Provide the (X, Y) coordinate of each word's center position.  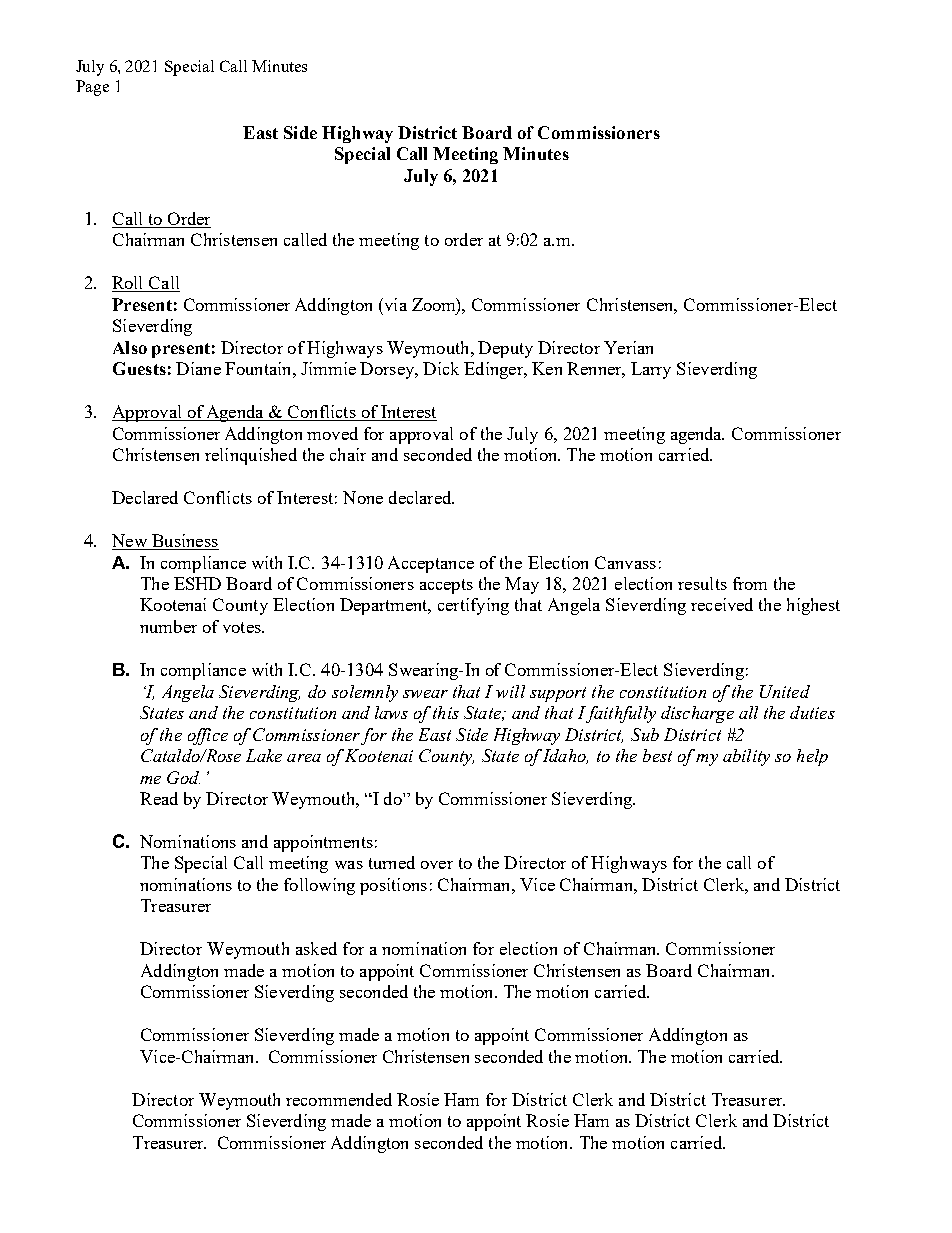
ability (746, 757)
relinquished (251, 456)
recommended (339, 1099)
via (394, 304)
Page (92, 88)
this (446, 712)
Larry (651, 370)
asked (316, 948)
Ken (547, 368)
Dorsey (388, 370)
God (183, 777)
